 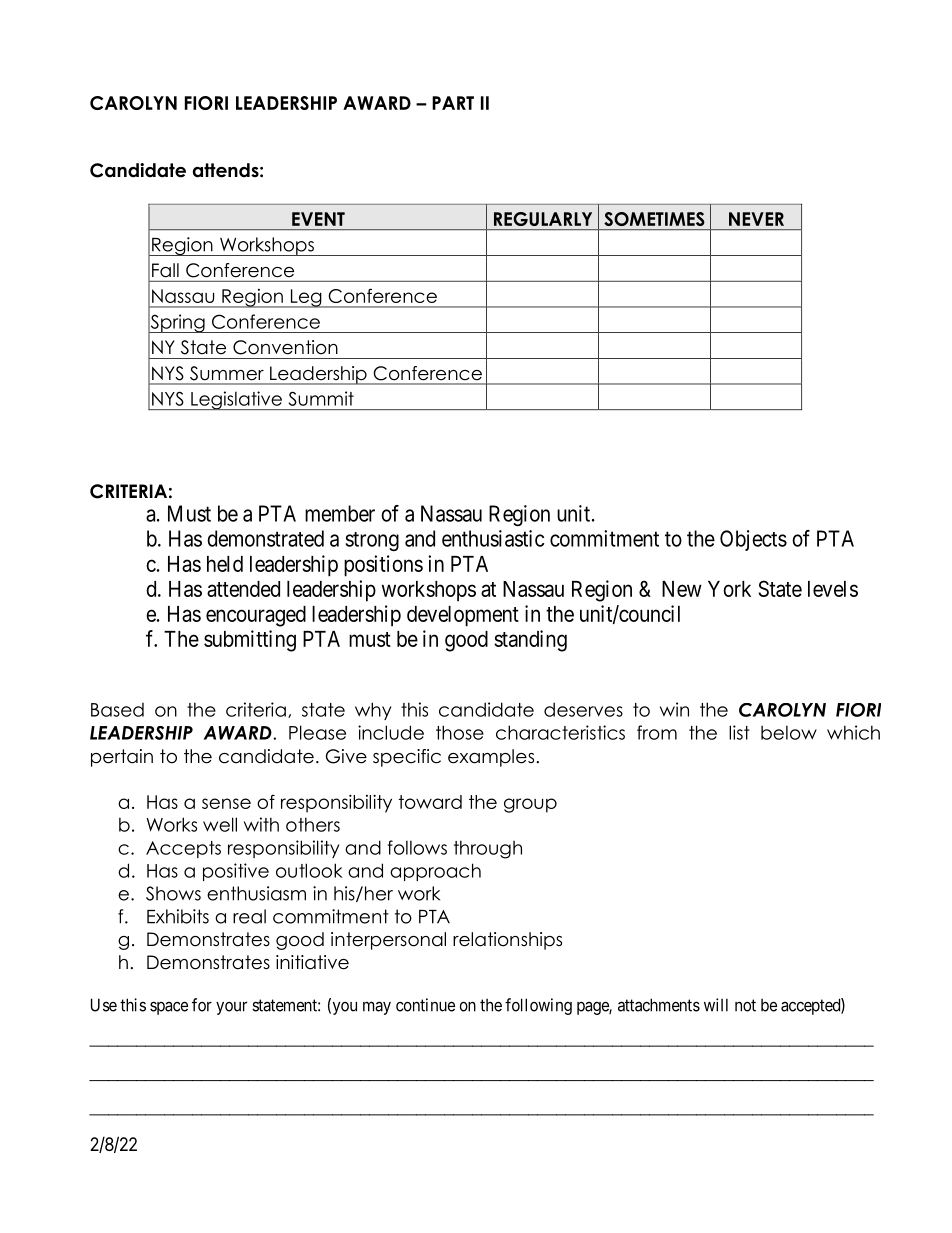 What do you see at coordinates (453, 103) in the screenshot?
I see `PART` at bounding box center [453, 103].
